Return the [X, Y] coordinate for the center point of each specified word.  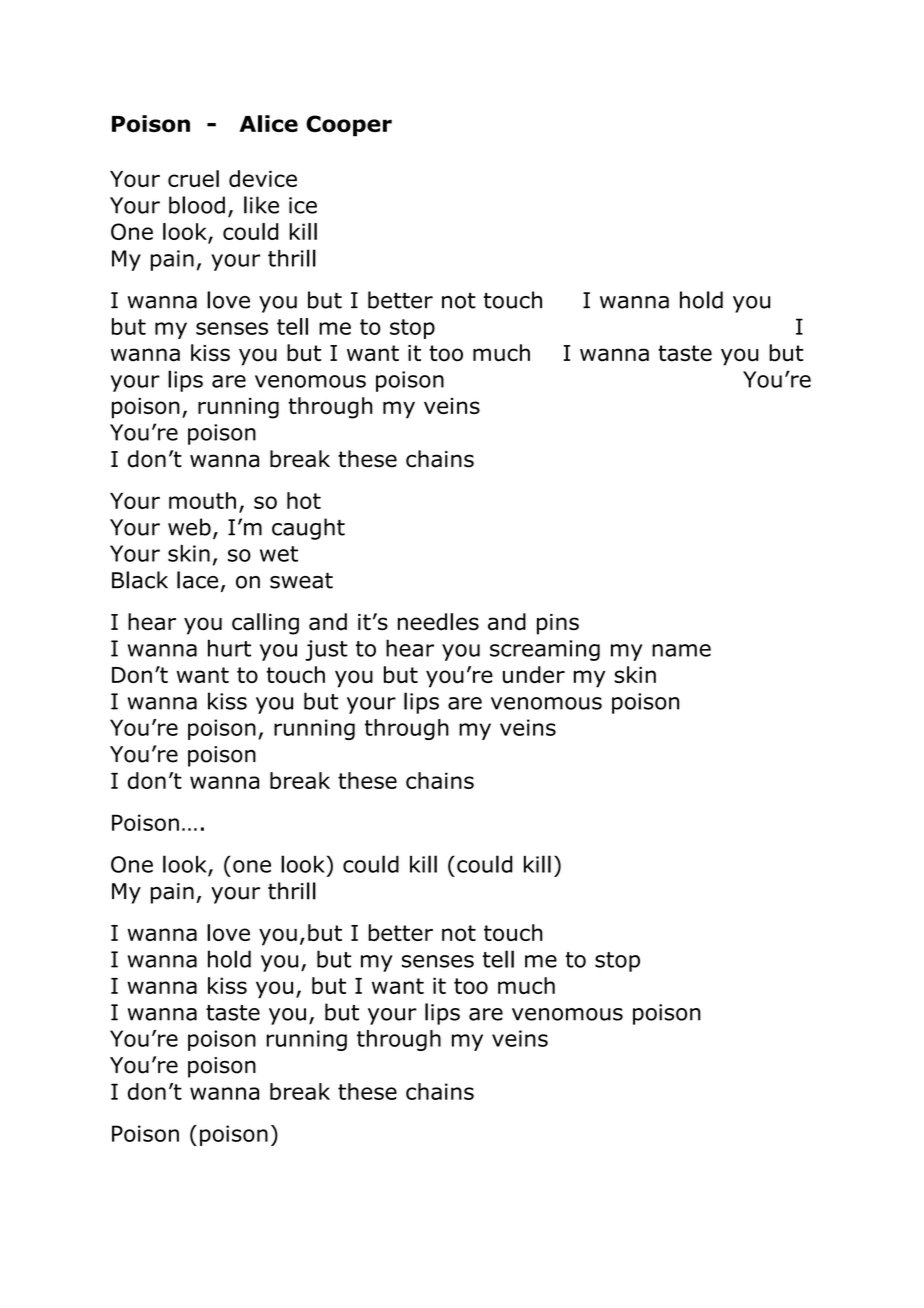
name [681, 650]
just [326, 650]
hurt [229, 648]
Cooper [349, 126]
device [263, 178]
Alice [268, 123]
